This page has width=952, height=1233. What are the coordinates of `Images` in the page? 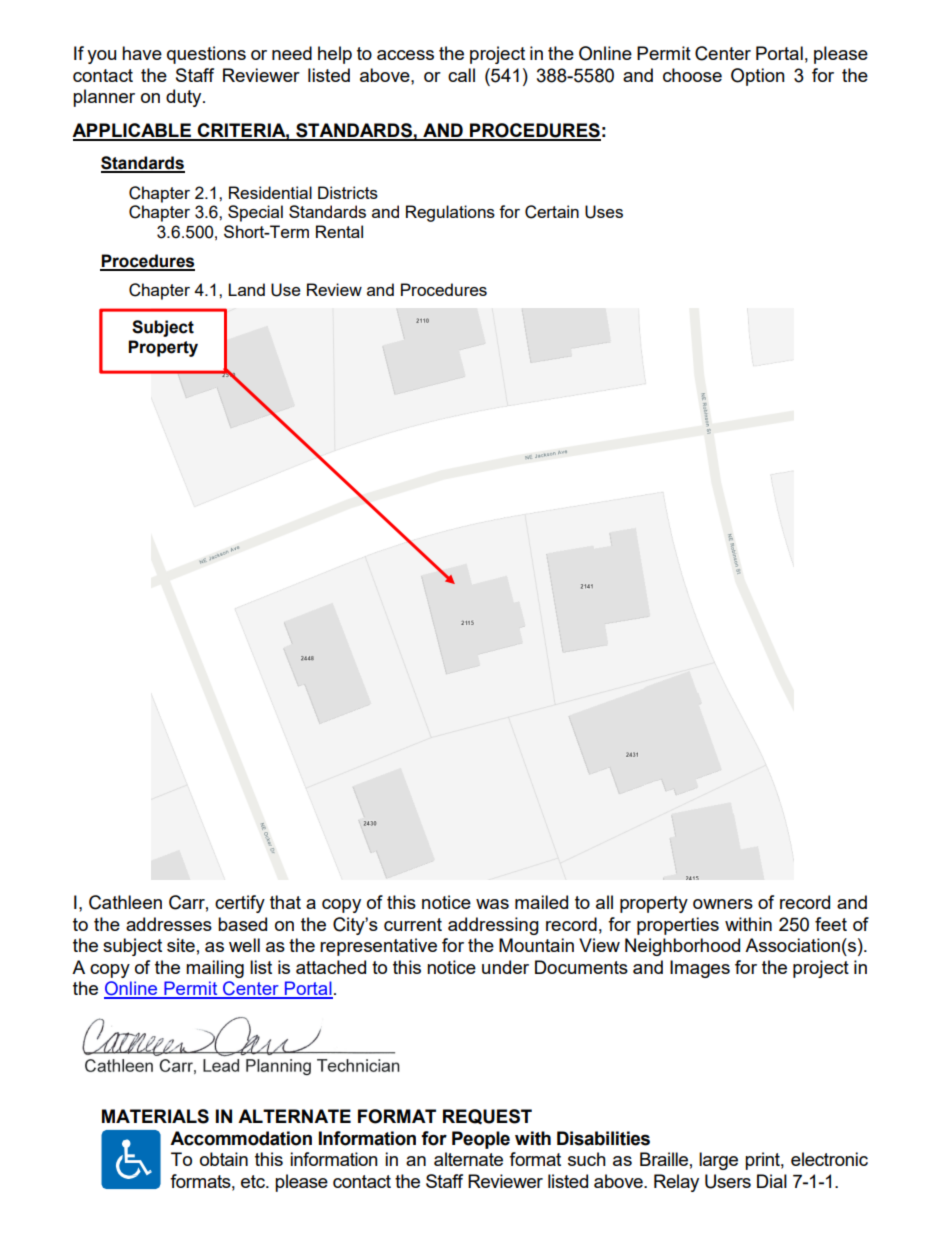 It's located at (700, 969).
